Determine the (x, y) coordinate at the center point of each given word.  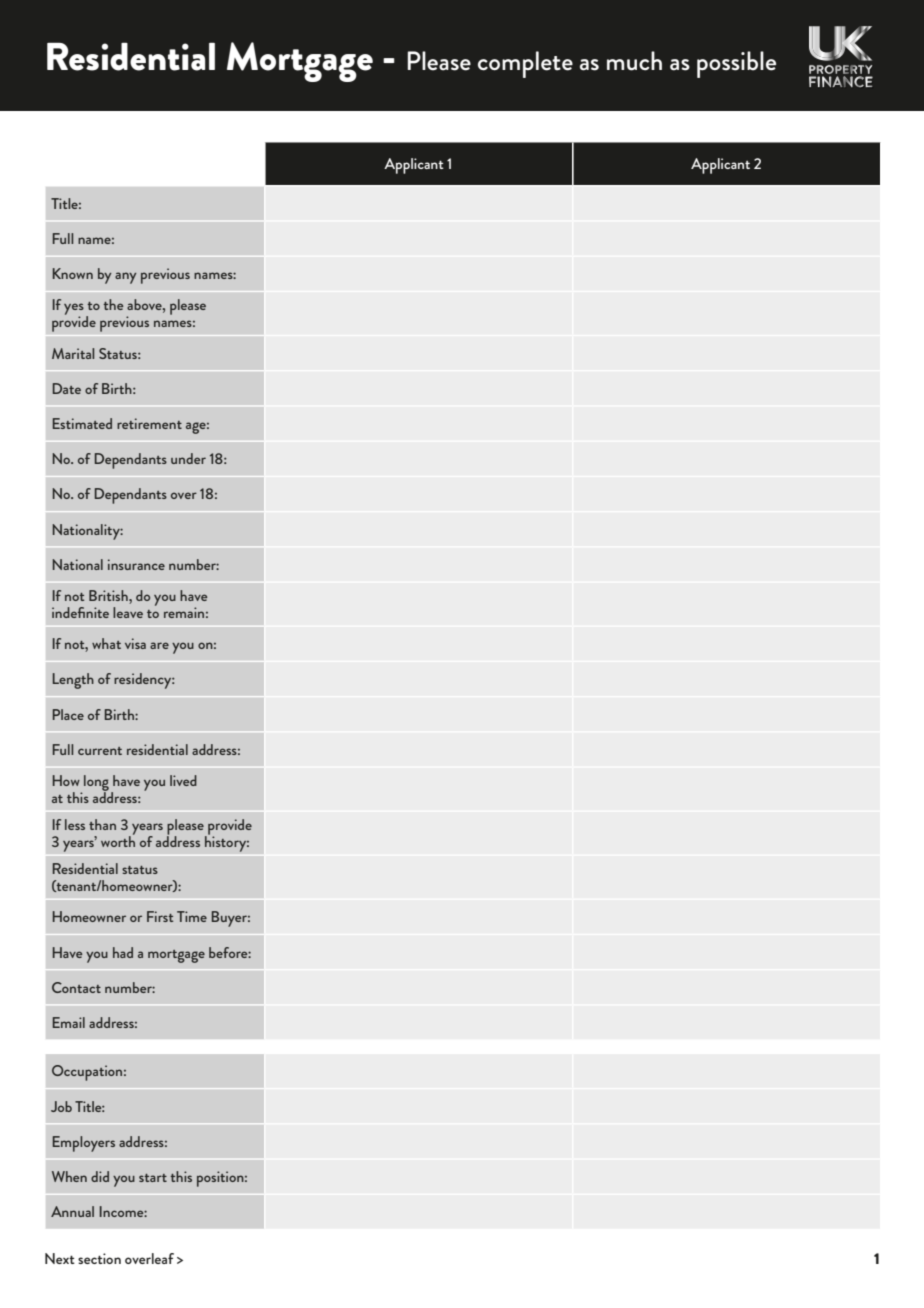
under (188, 458)
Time (192, 916)
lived (183, 780)
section (99, 1258)
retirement (149, 423)
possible (736, 64)
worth (118, 840)
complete (525, 64)
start (153, 1178)
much (634, 61)
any (126, 278)
